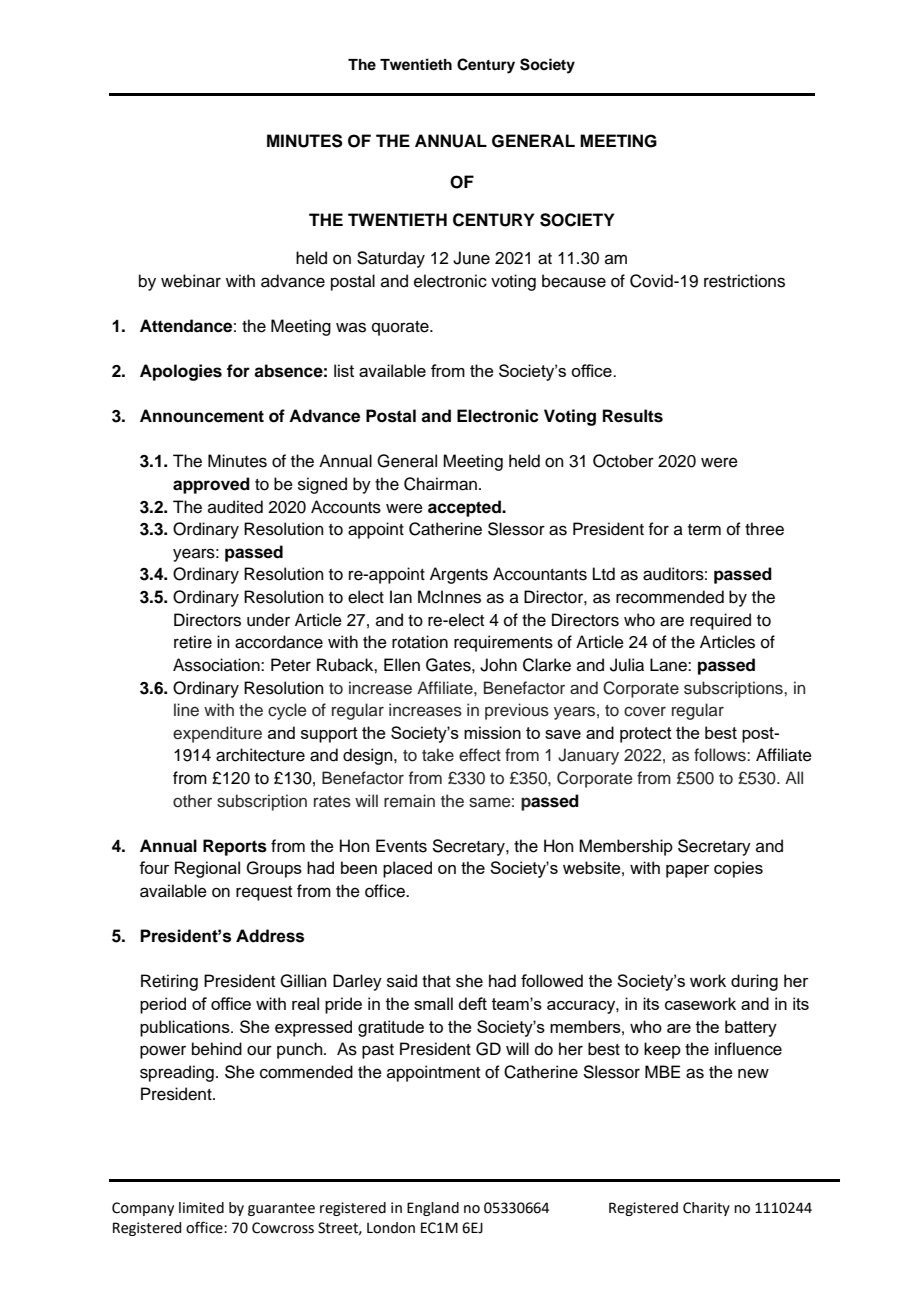 This page has height=1308, width=924. I want to click on accepted, so click(465, 508).
